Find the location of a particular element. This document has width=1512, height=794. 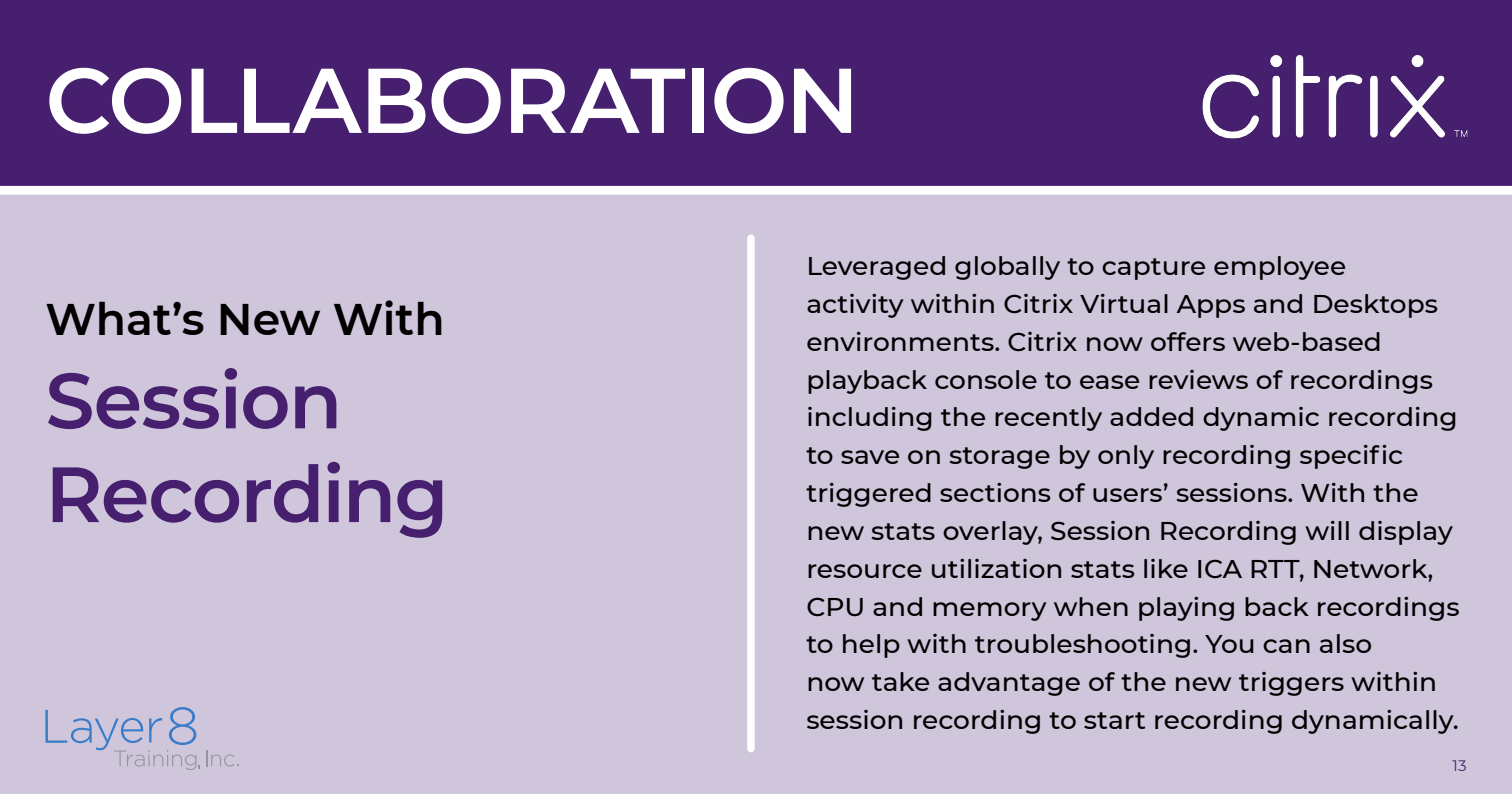

take is located at coordinates (900, 681).
